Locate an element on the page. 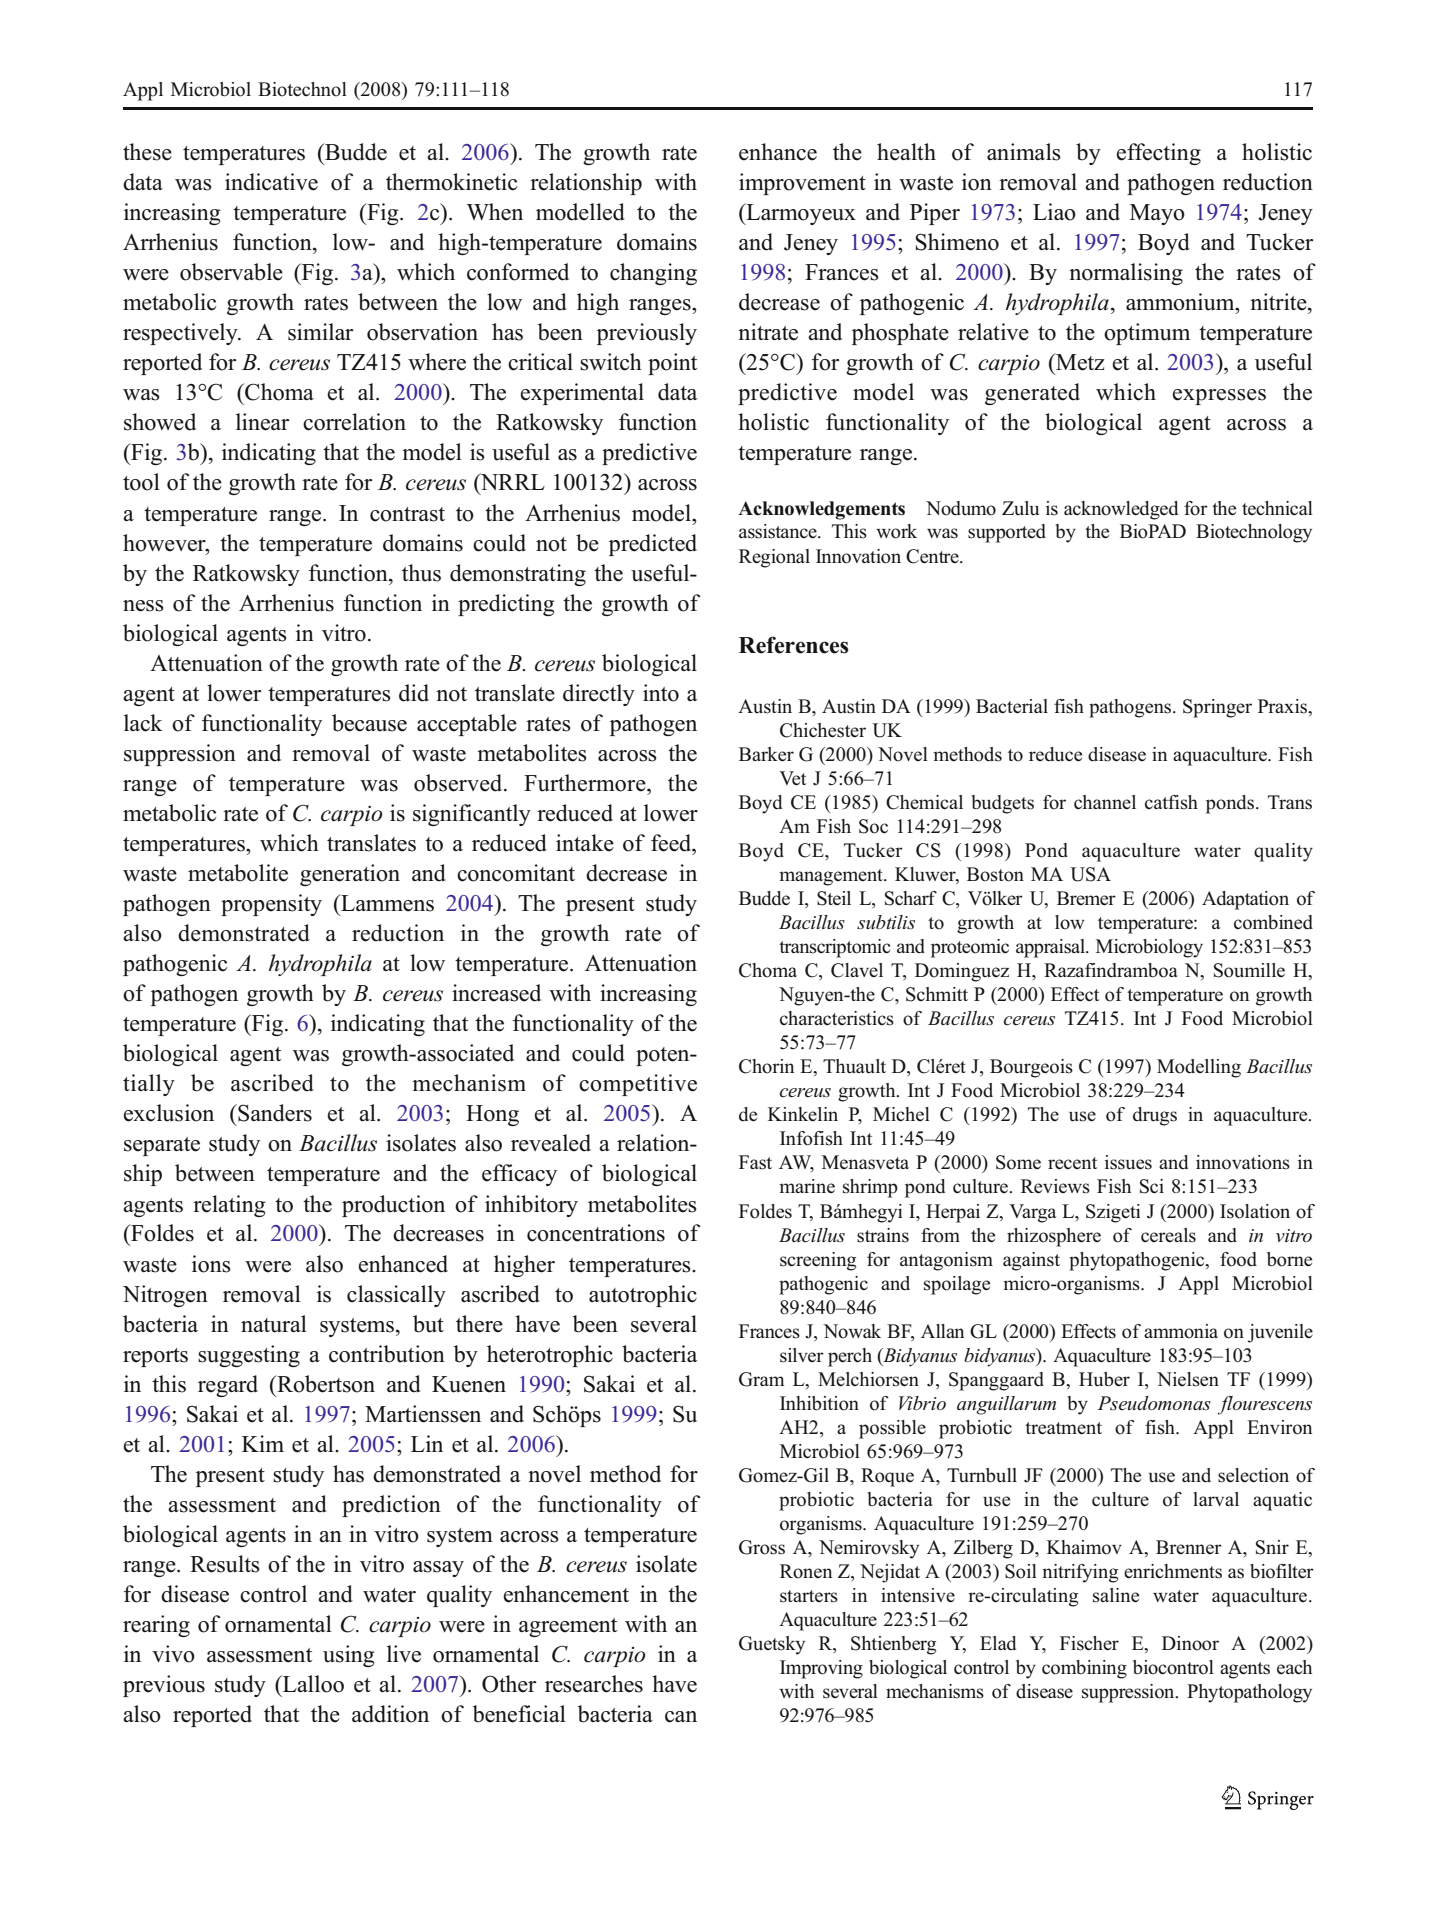  Springer is located at coordinates (1217, 708).
